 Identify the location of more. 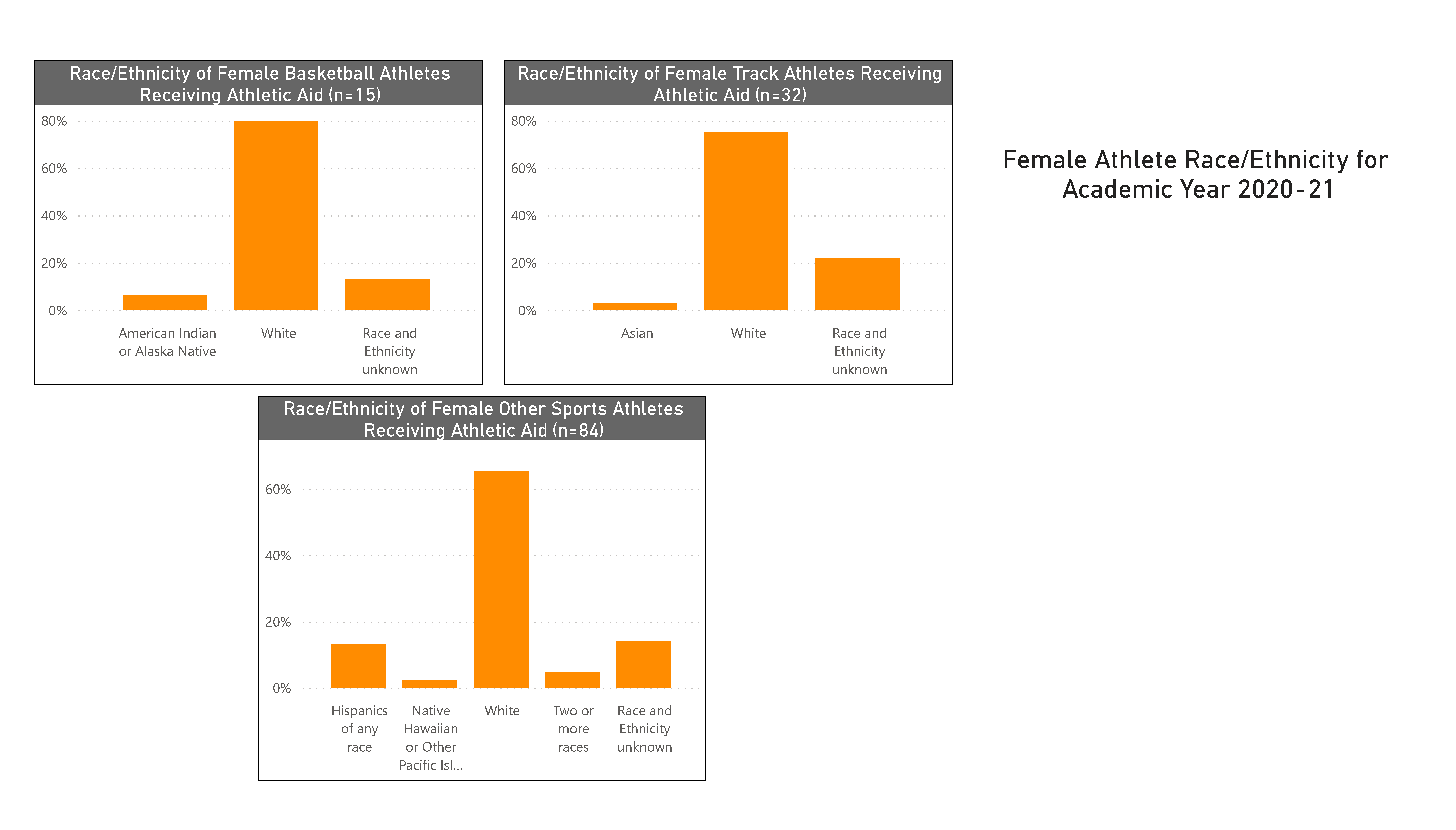
(574, 729).
